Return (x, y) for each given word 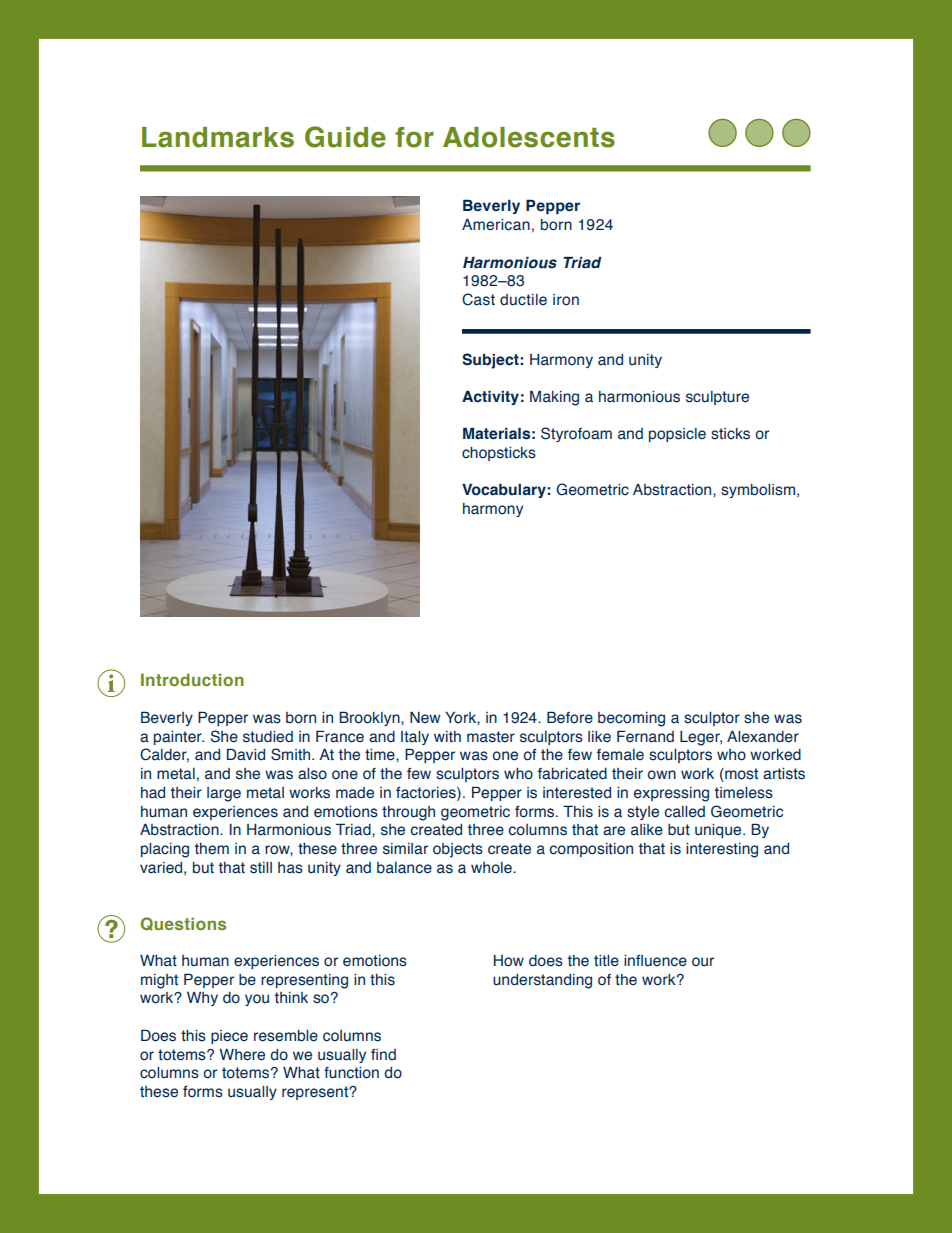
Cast (478, 299)
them (212, 849)
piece (229, 1037)
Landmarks (218, 137)
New (425, 718)
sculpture (717, 398)
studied (268, 737)
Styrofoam (576, 434)
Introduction (192, 679)
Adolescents (529, 137)
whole (492, 868)
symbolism (758, 491)
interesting (722, 850)
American (496, 225)
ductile (523, 300)
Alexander (763, 737)
